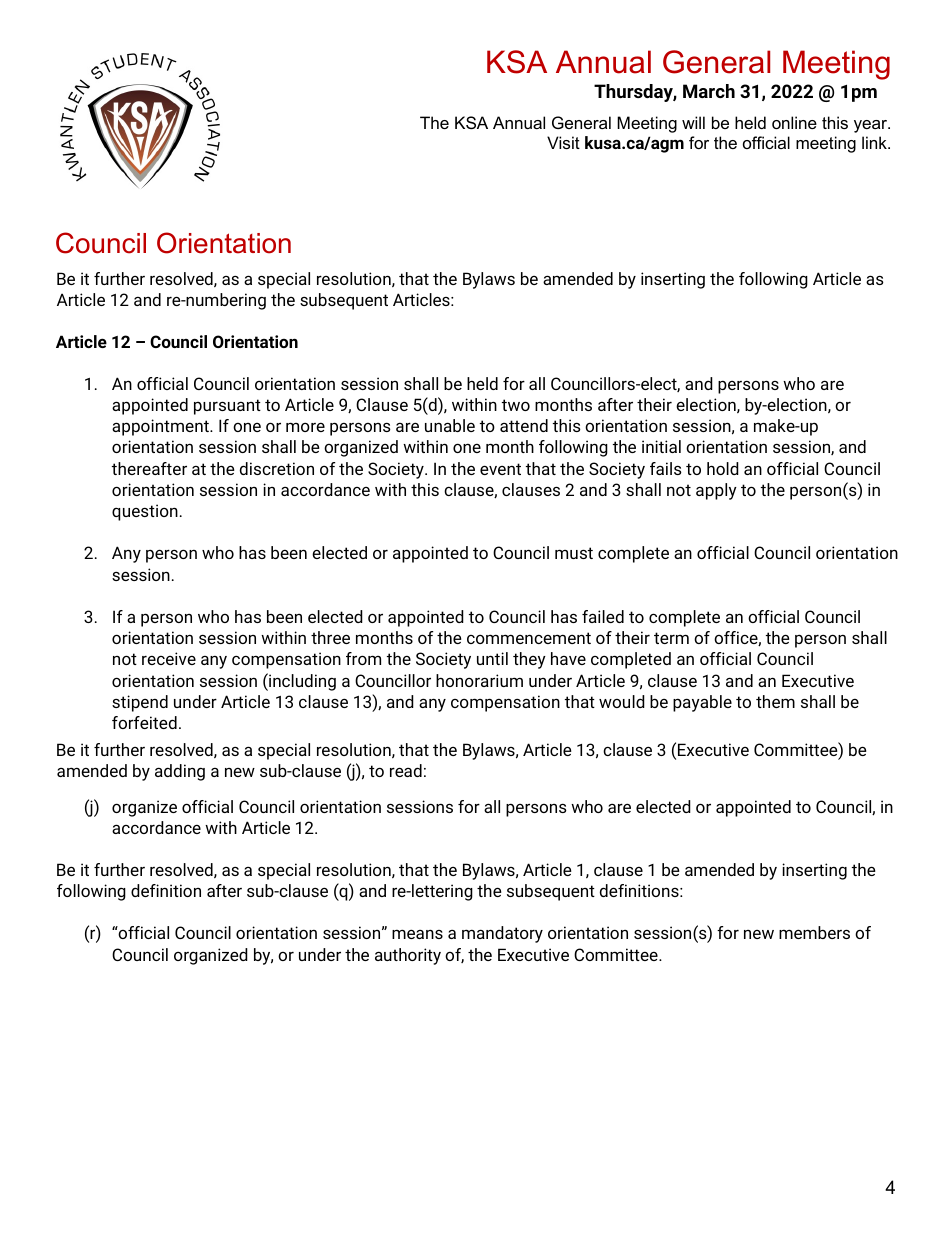 The height and width of the screenshot is (1233, 952). Describe the element at coordinates (492, 658) in the screenshot. I see `until` at that location.
